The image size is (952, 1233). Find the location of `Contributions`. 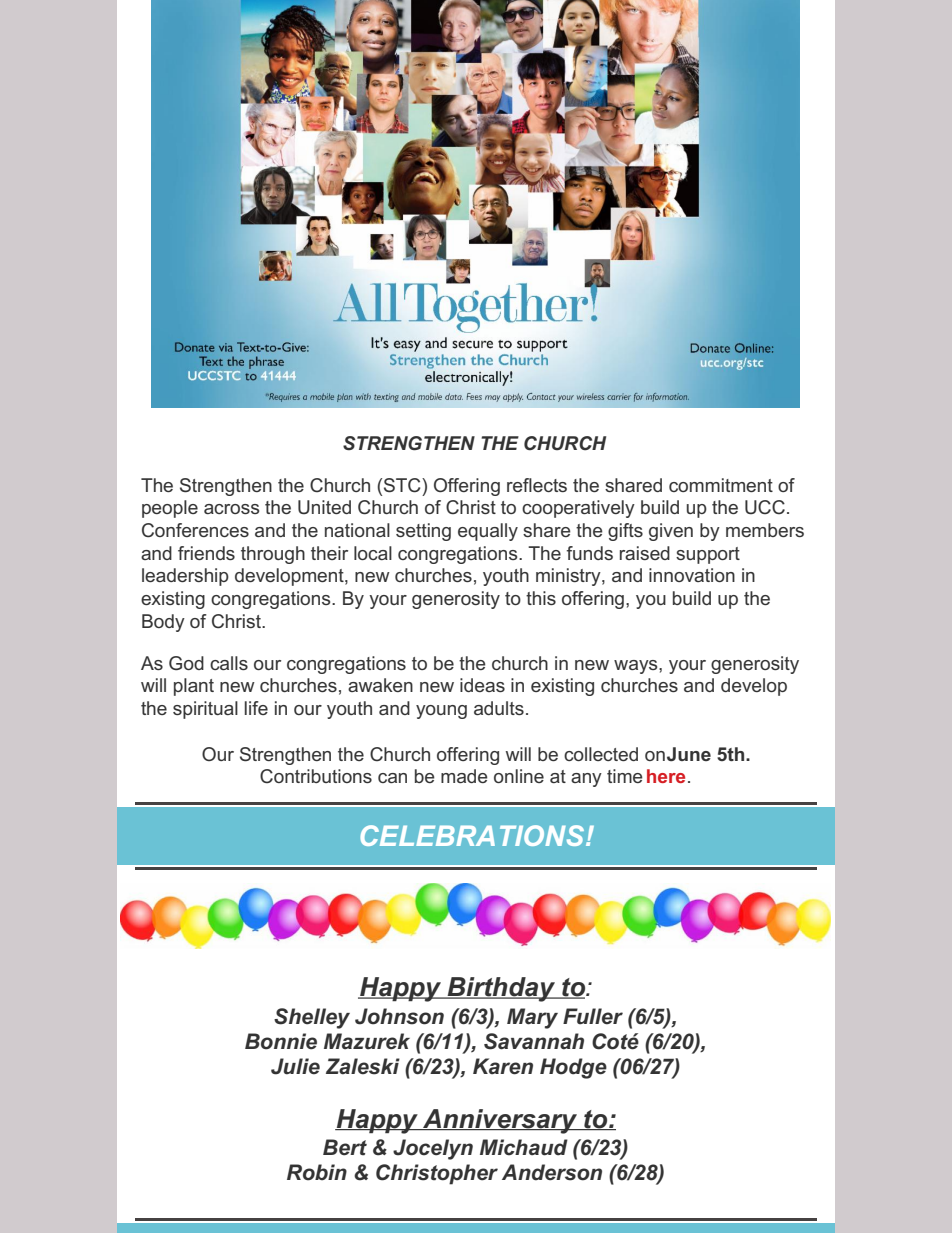

Contributions is located at coordinates (316, 776).
